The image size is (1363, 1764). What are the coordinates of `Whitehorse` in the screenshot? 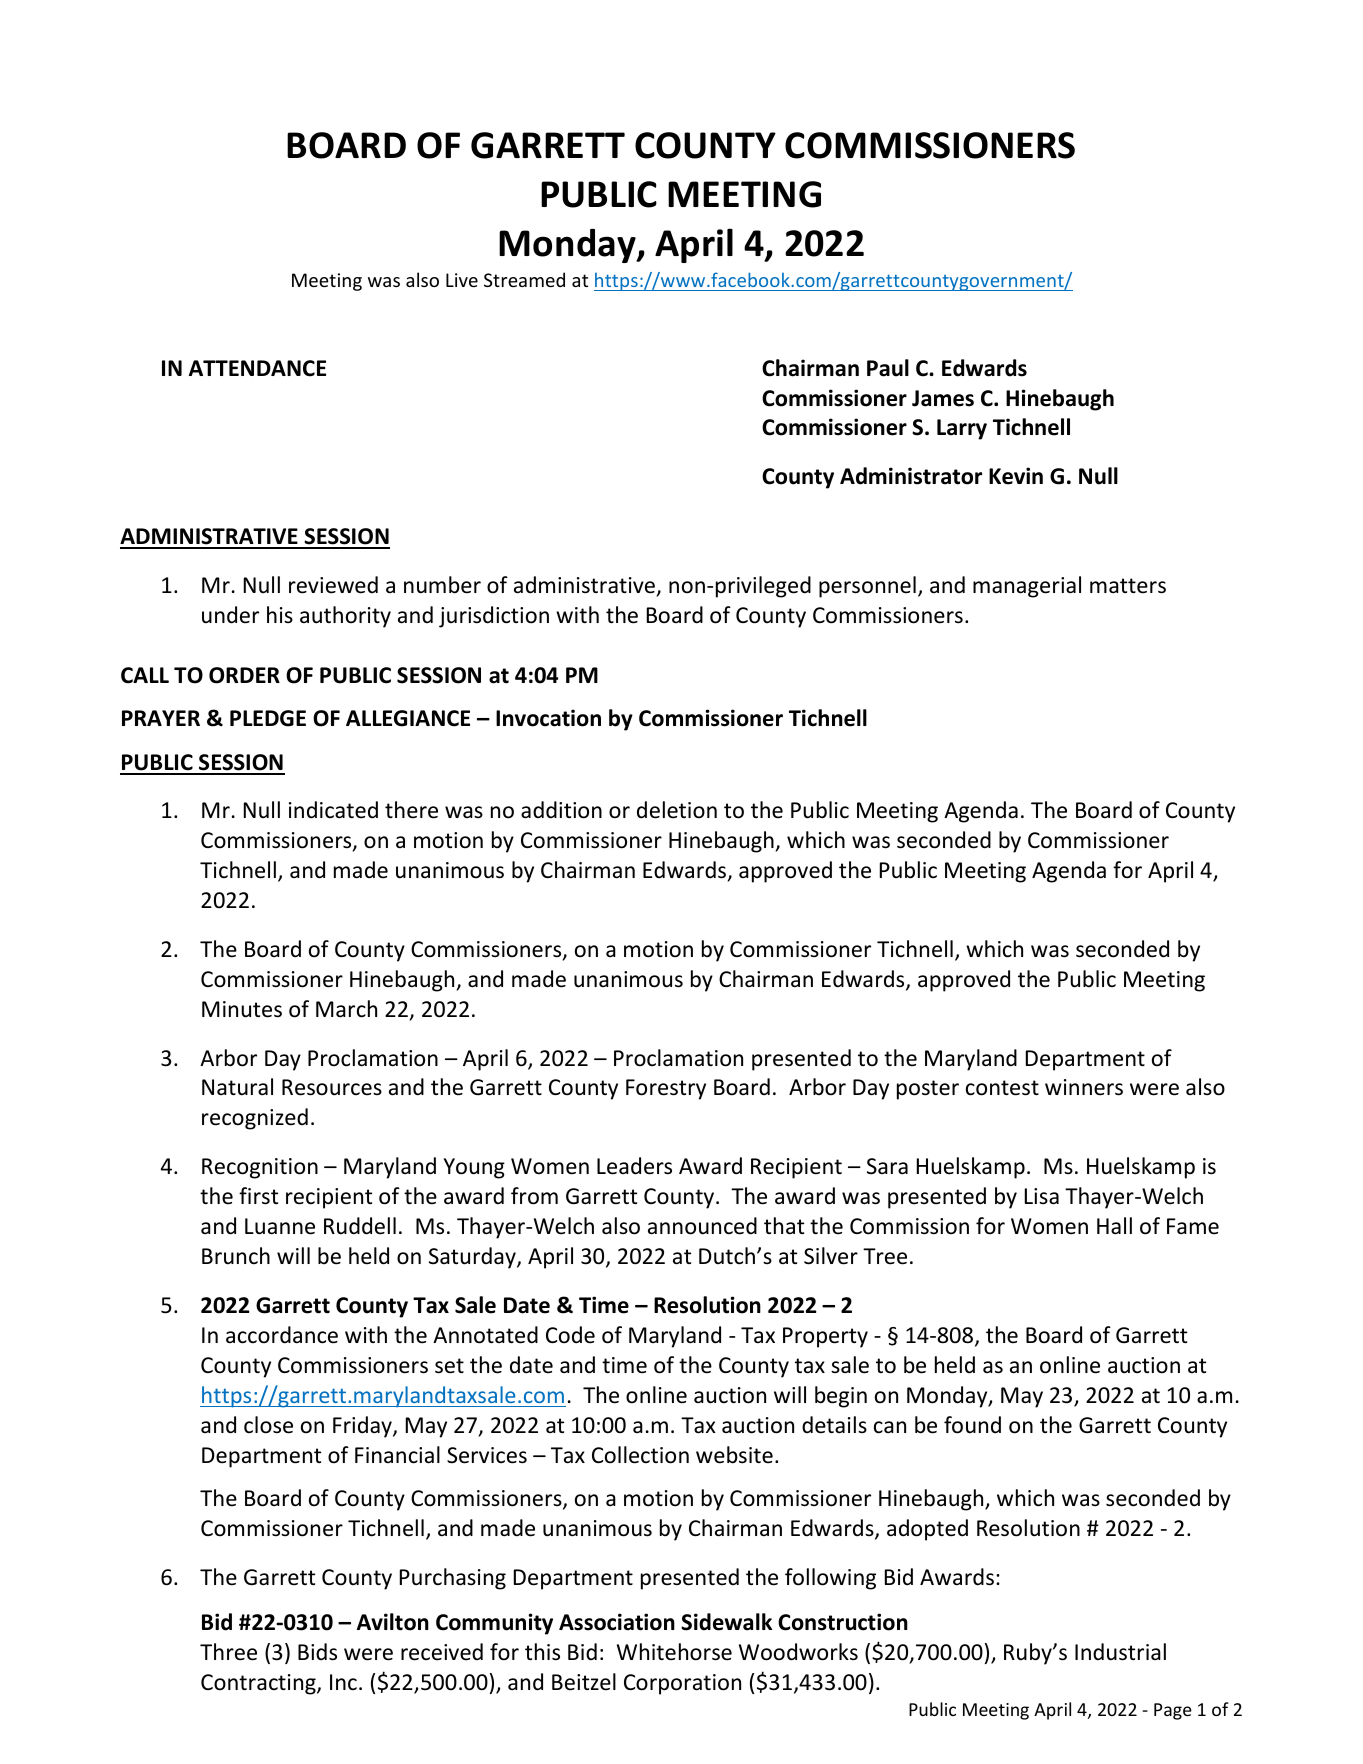 It's located at (674, 1652).
